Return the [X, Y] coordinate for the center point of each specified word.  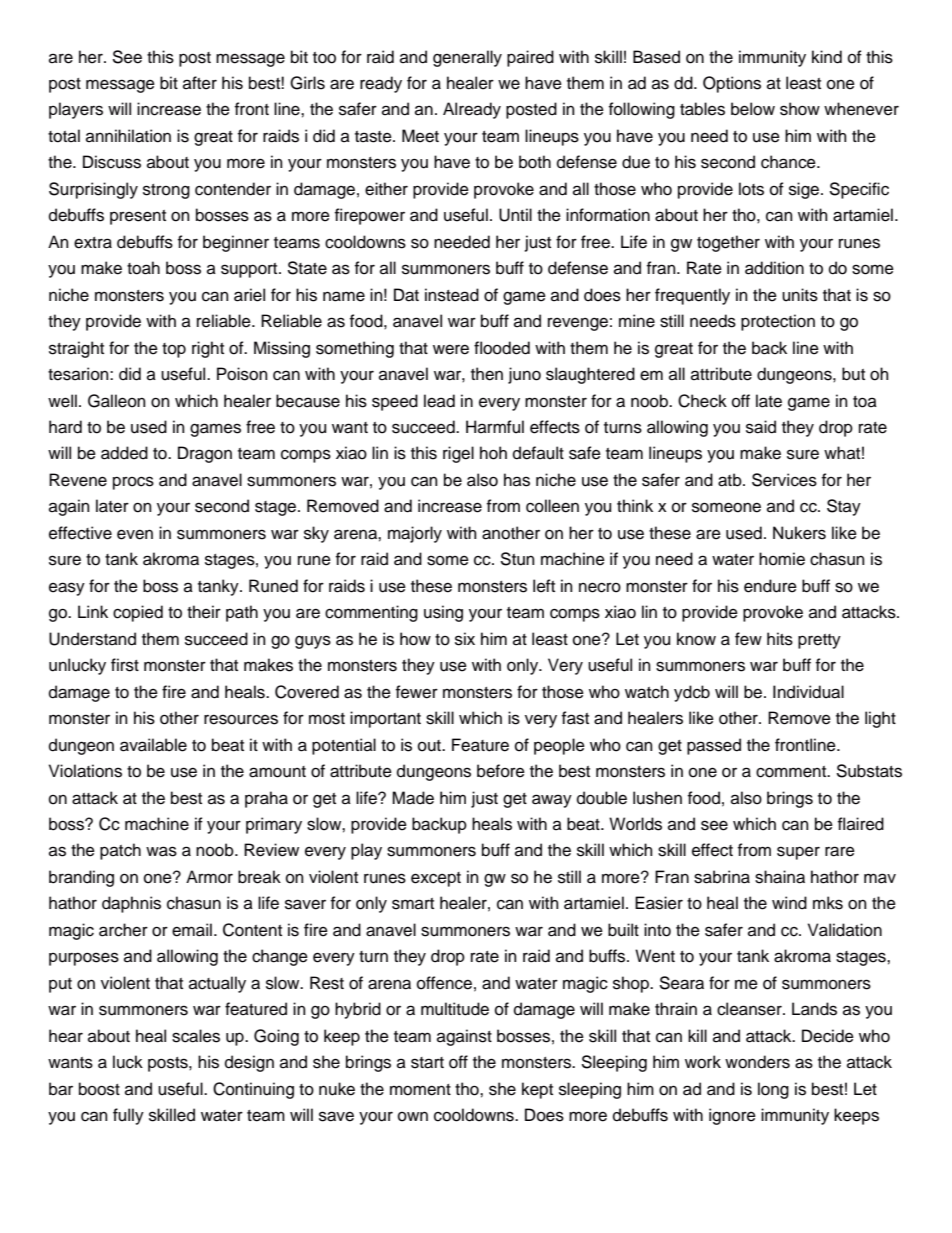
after [200, 83]
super [798, 853]
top [174, 350]
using [443, 613]
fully [128, 1116]
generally [467, 58]
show [800, 109]
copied [138, 613]
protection [778, 322]
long [773, 1090]
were [451, 349]
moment [420, 1090]
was [161, 851]
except [436, 879]
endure [770, 586]
